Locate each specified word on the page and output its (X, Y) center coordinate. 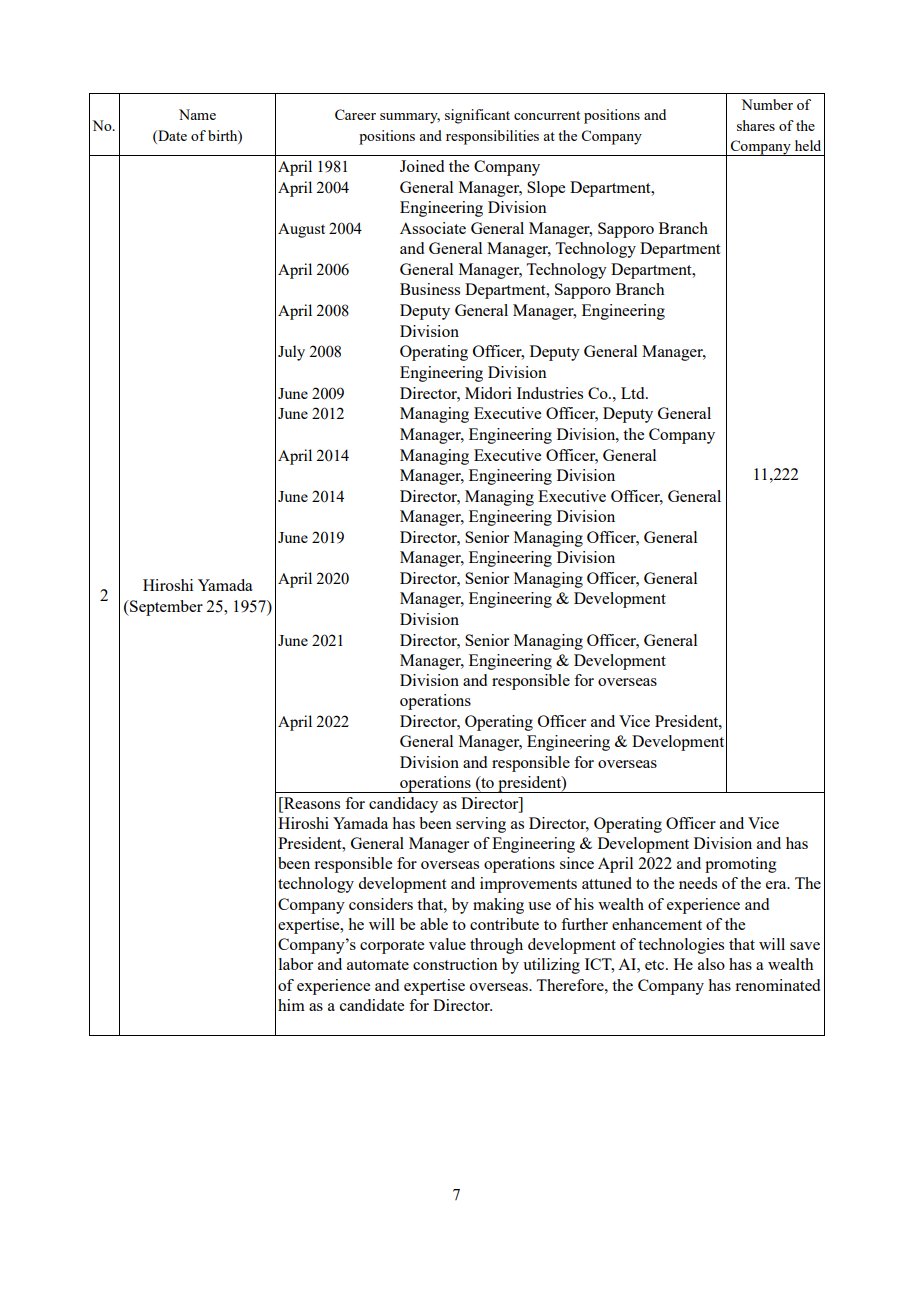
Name (197, 114)
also (711, 964)
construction (455, 964)
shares (756, 125)
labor (296, 964)
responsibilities (492, 137)
